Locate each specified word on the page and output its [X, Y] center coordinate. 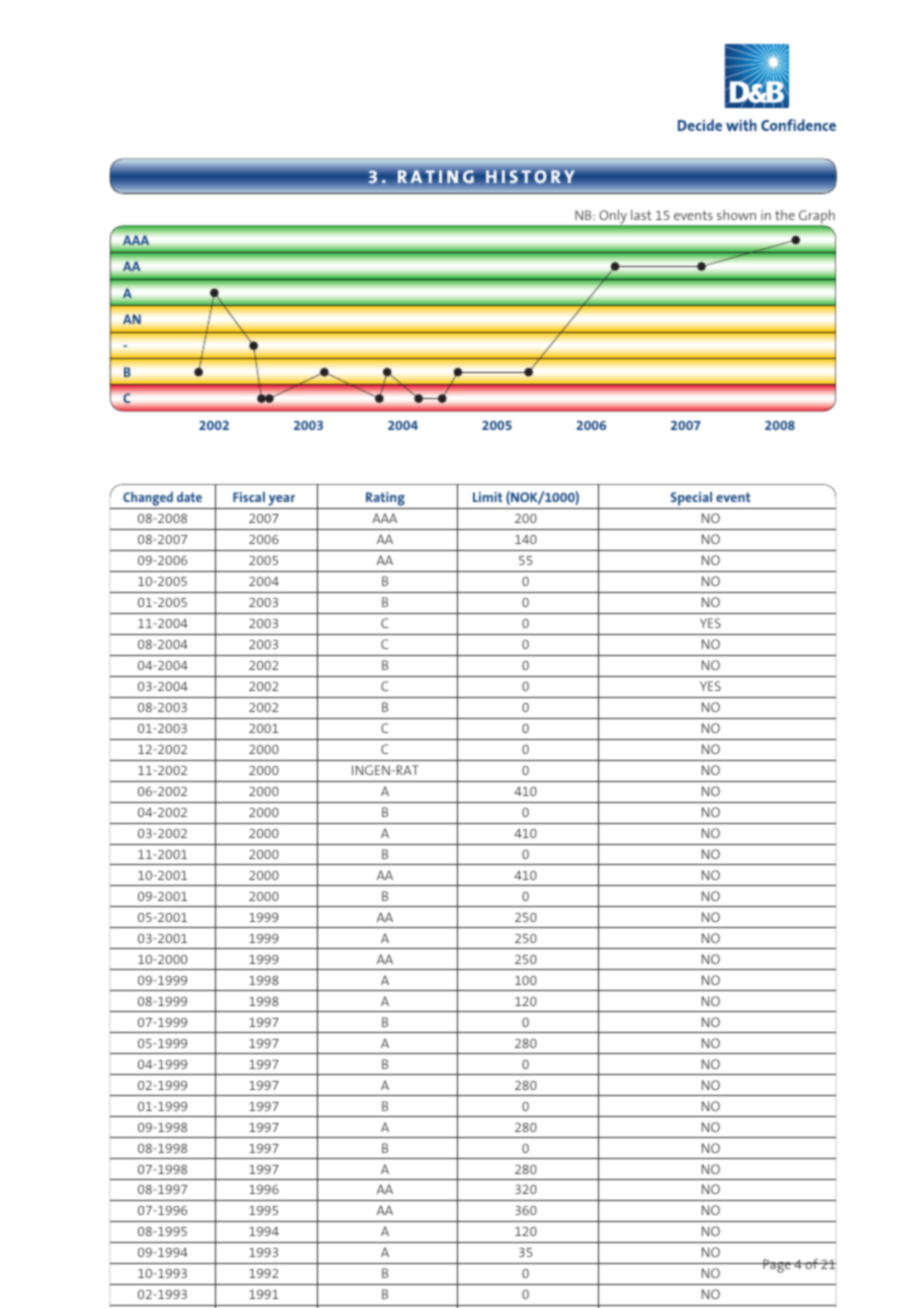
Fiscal [249, 497]
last [641, 215]
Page [777, 1266]
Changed [148, 500]
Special [691, 500]
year [282, 502]
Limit [487, 497]
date [189, 497]
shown [736, 215]
